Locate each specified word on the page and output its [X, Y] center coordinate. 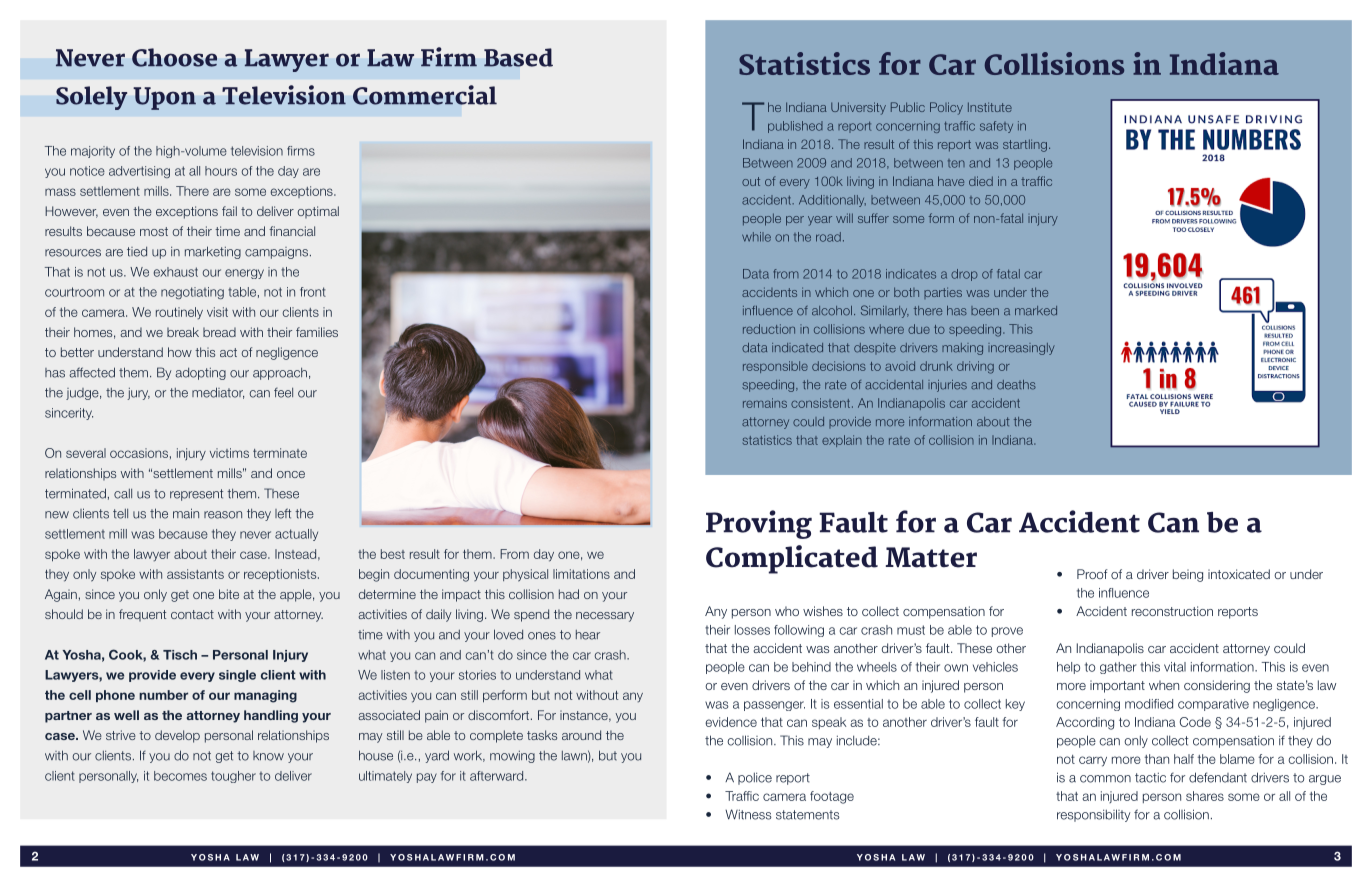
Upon [164, 98]
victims [229, 453]
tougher [233, 777]
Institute [990, 107]
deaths [1016, 385]
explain [842, 441]
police [755, 778]
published [795, 127]
